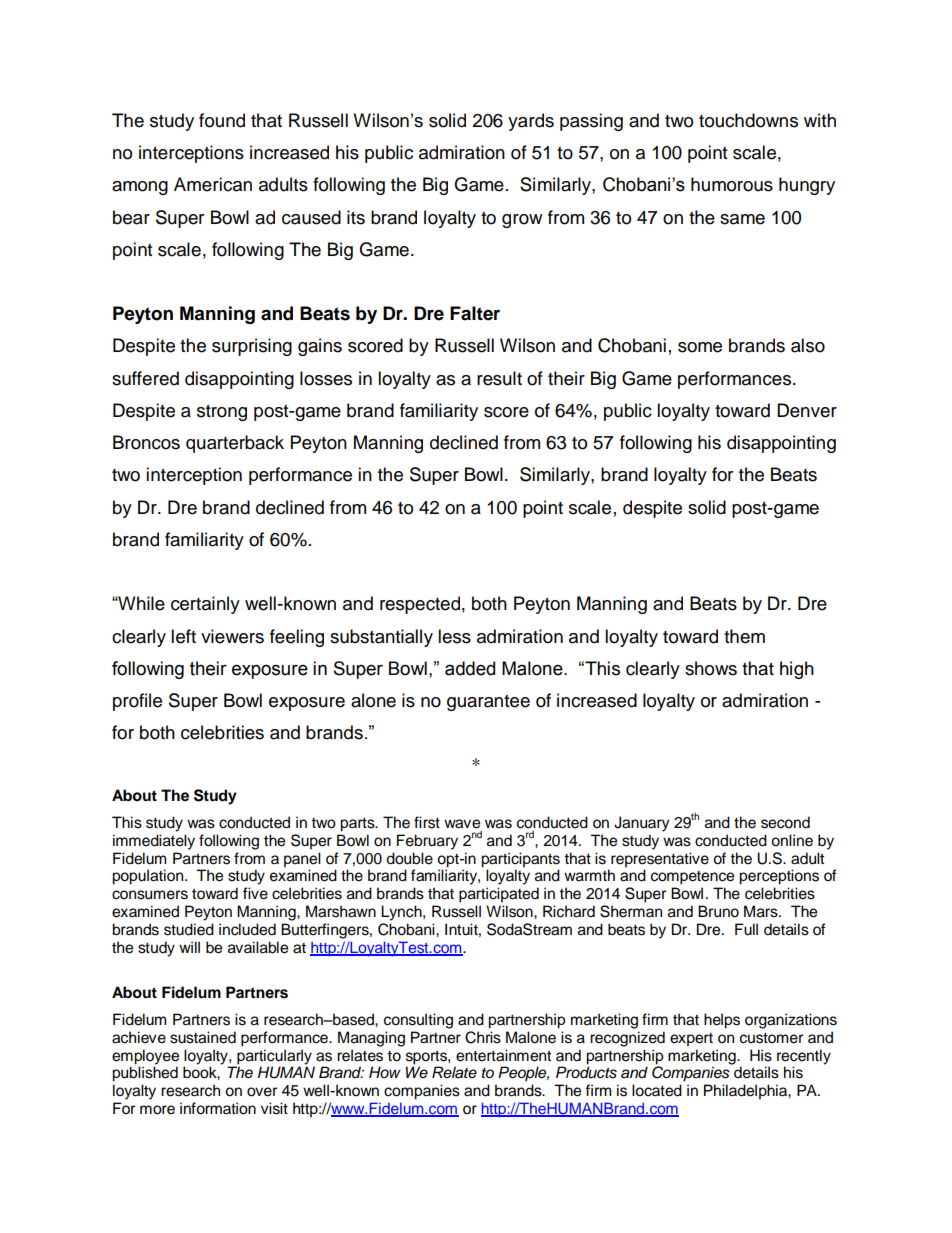 Image resolution: width=952 pixels, height=1233 pixels. Describe the element at coordinates (531, 122) in the page. I see `yards` at that location.
